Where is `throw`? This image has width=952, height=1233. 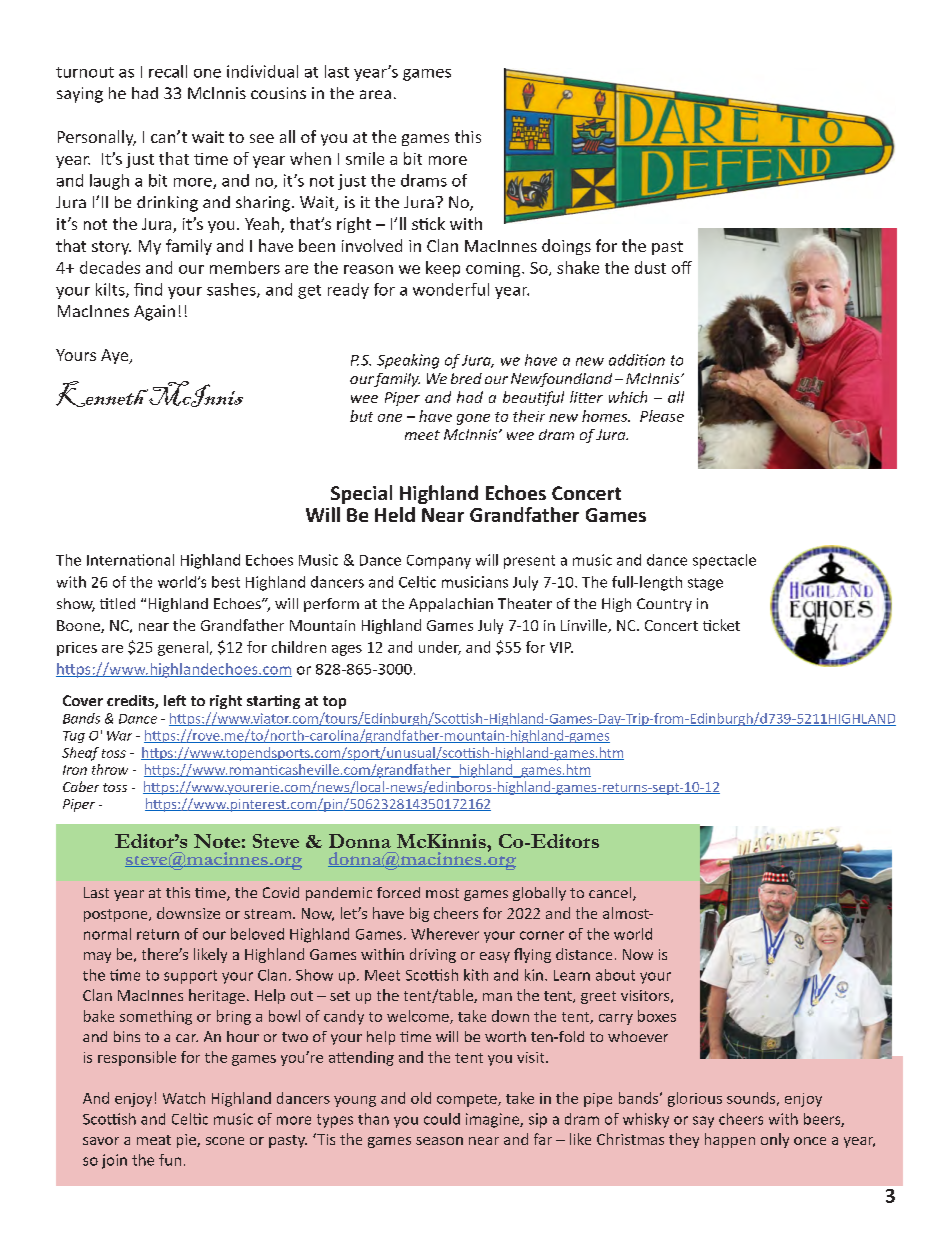
throw is located at coordinates (110, 769).
